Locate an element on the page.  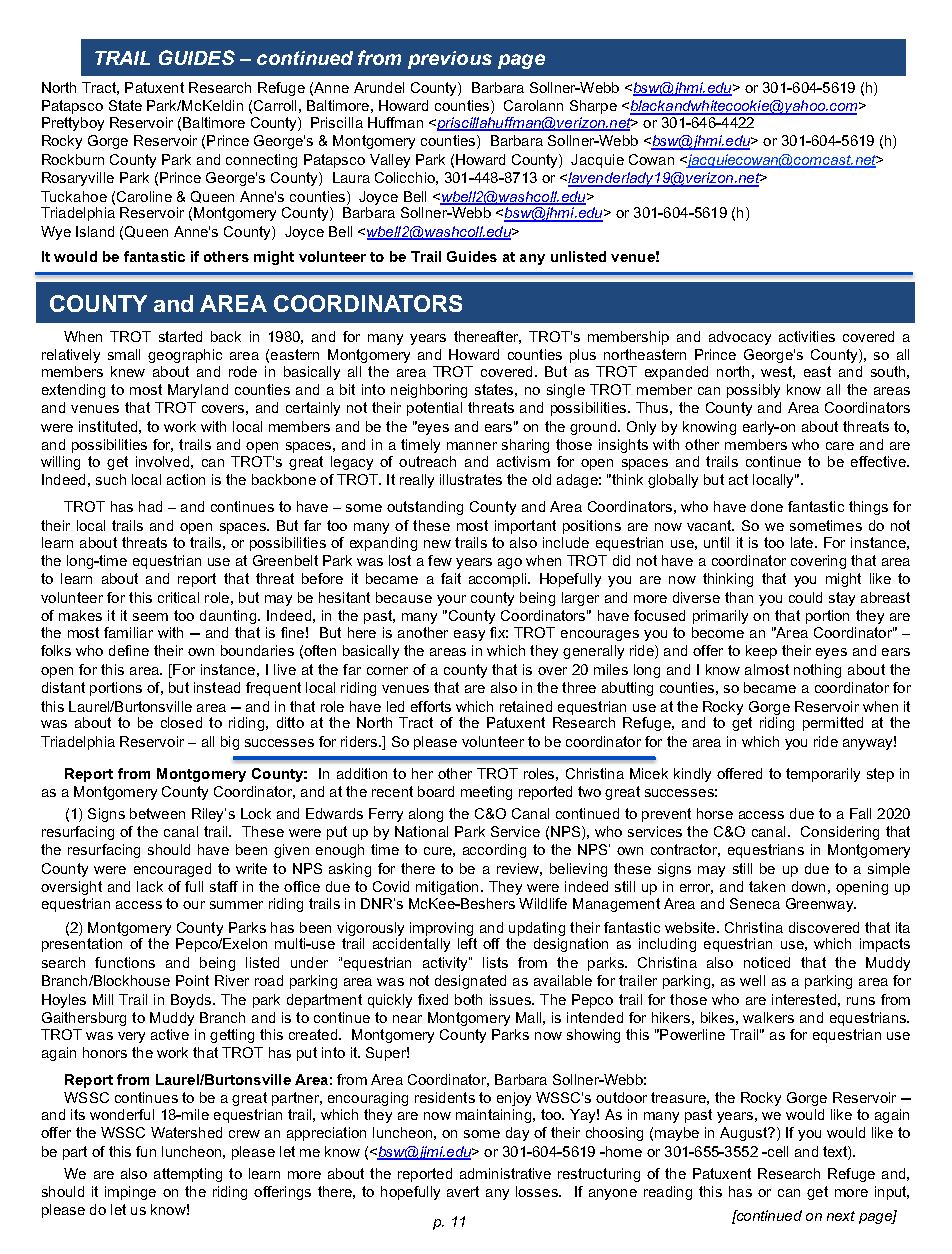
encouraged is located at coordinates (172, 870).
